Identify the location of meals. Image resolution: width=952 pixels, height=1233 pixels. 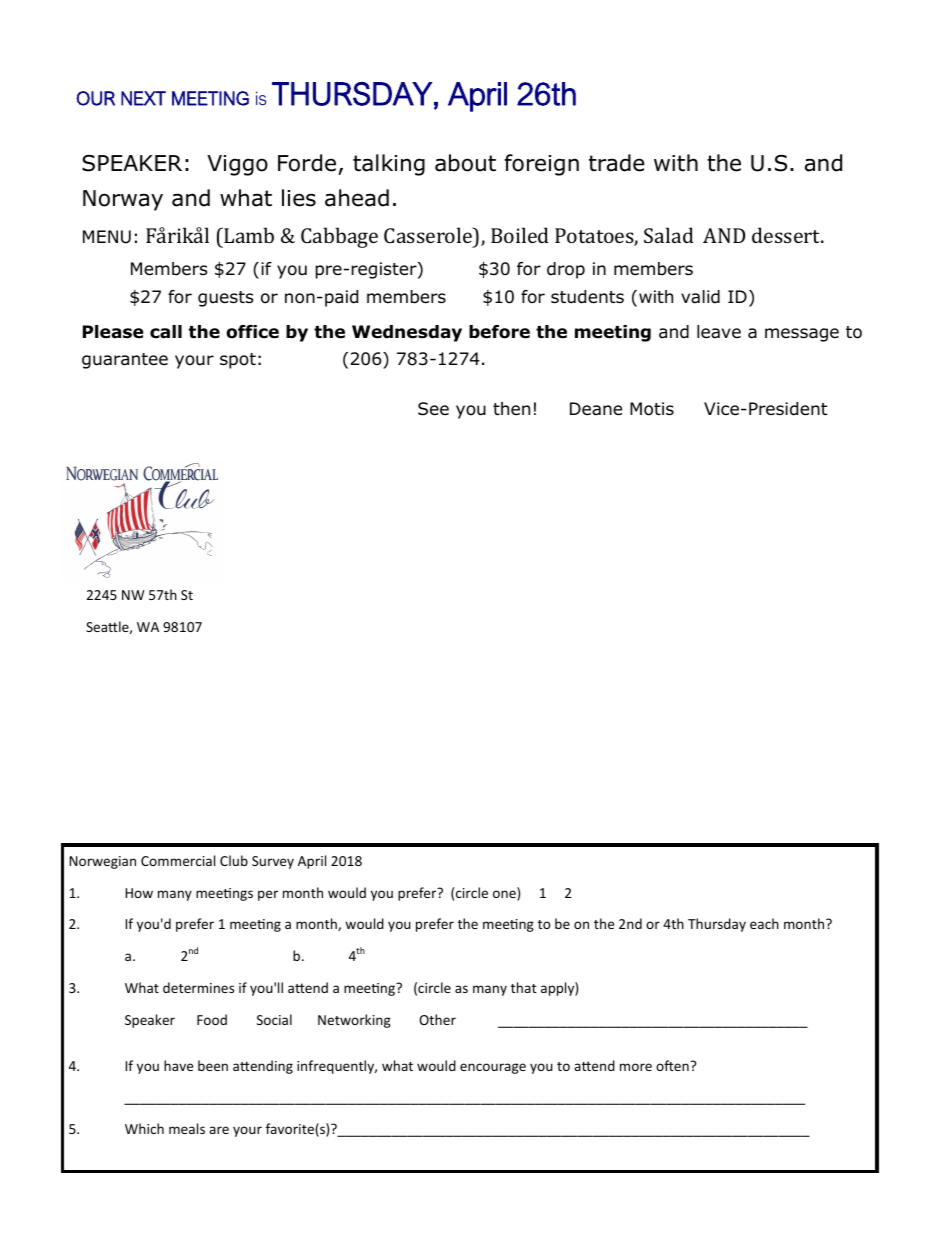
(187, 1128).
